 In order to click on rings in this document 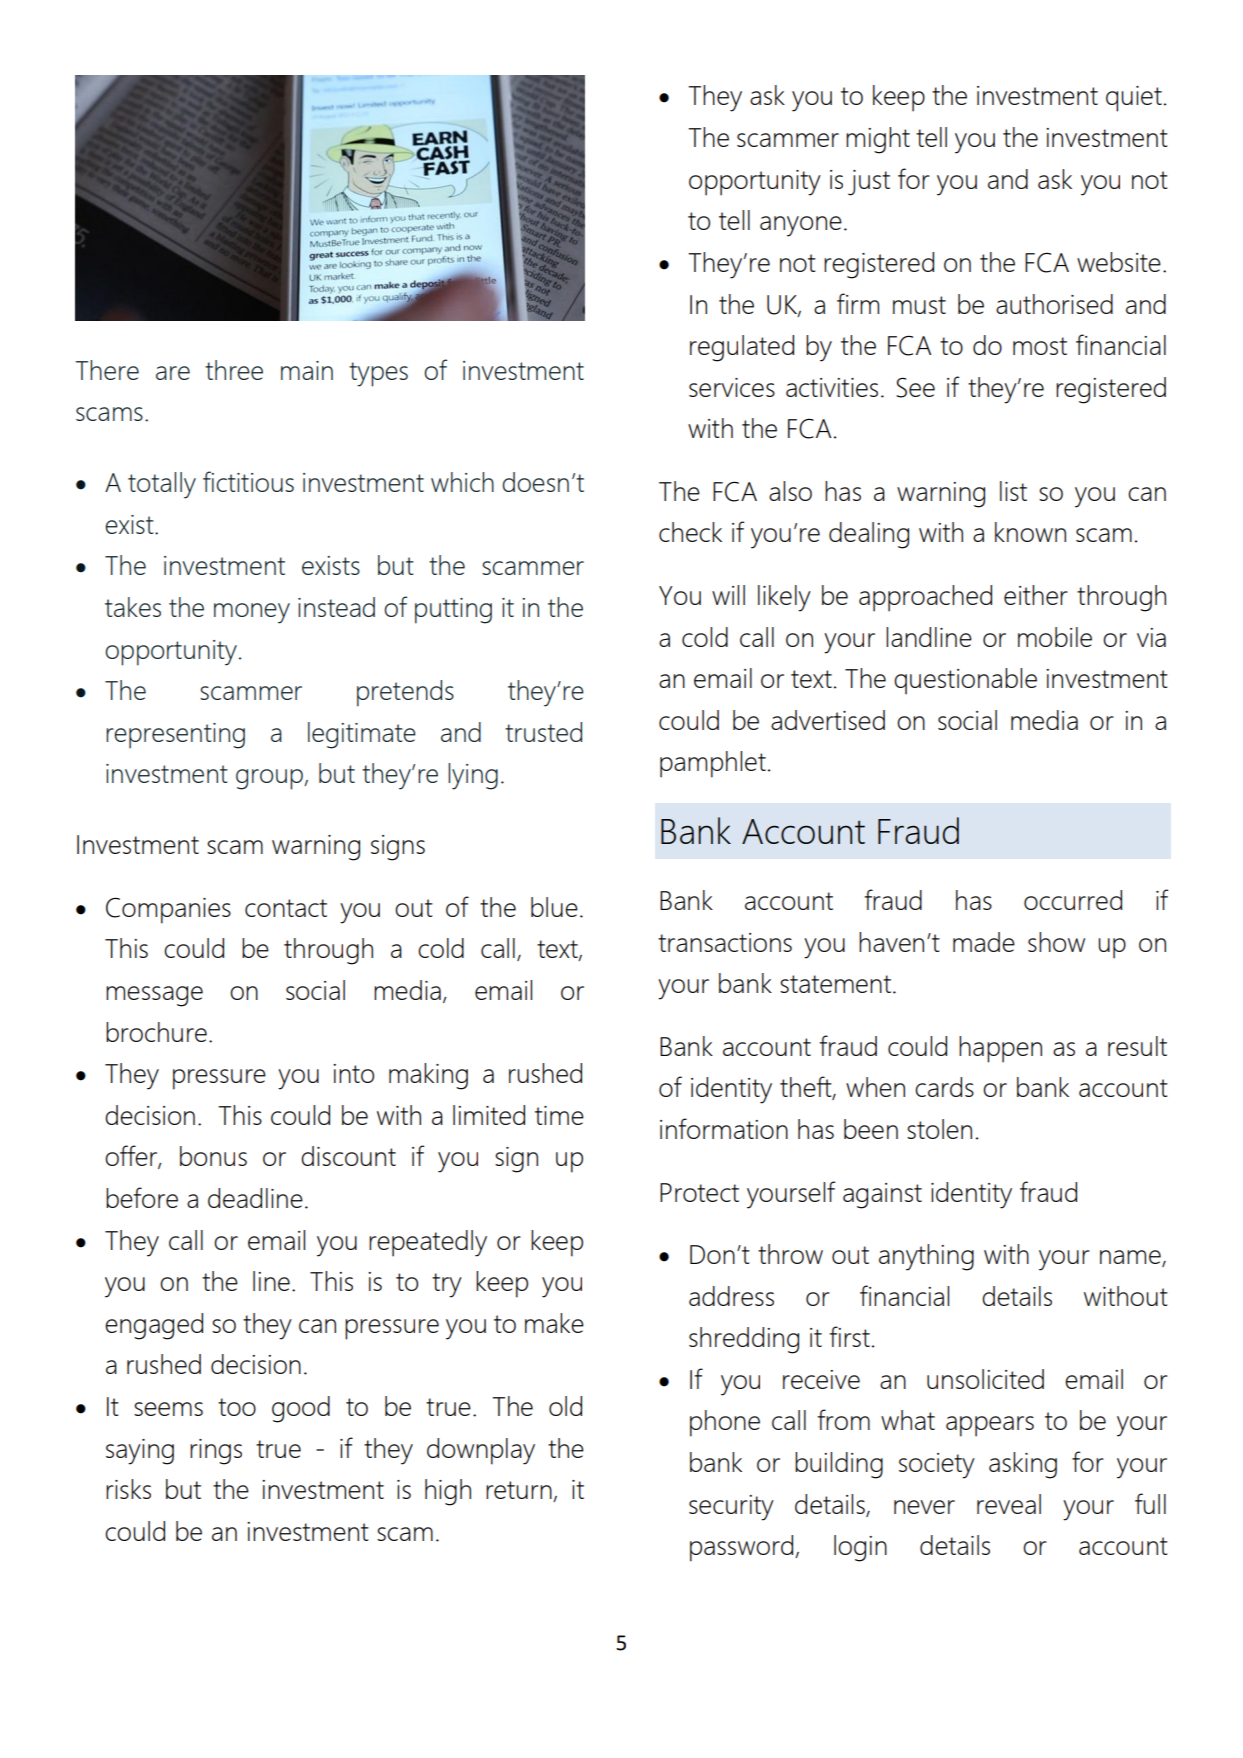, I will do `click(216, 1452)`.
